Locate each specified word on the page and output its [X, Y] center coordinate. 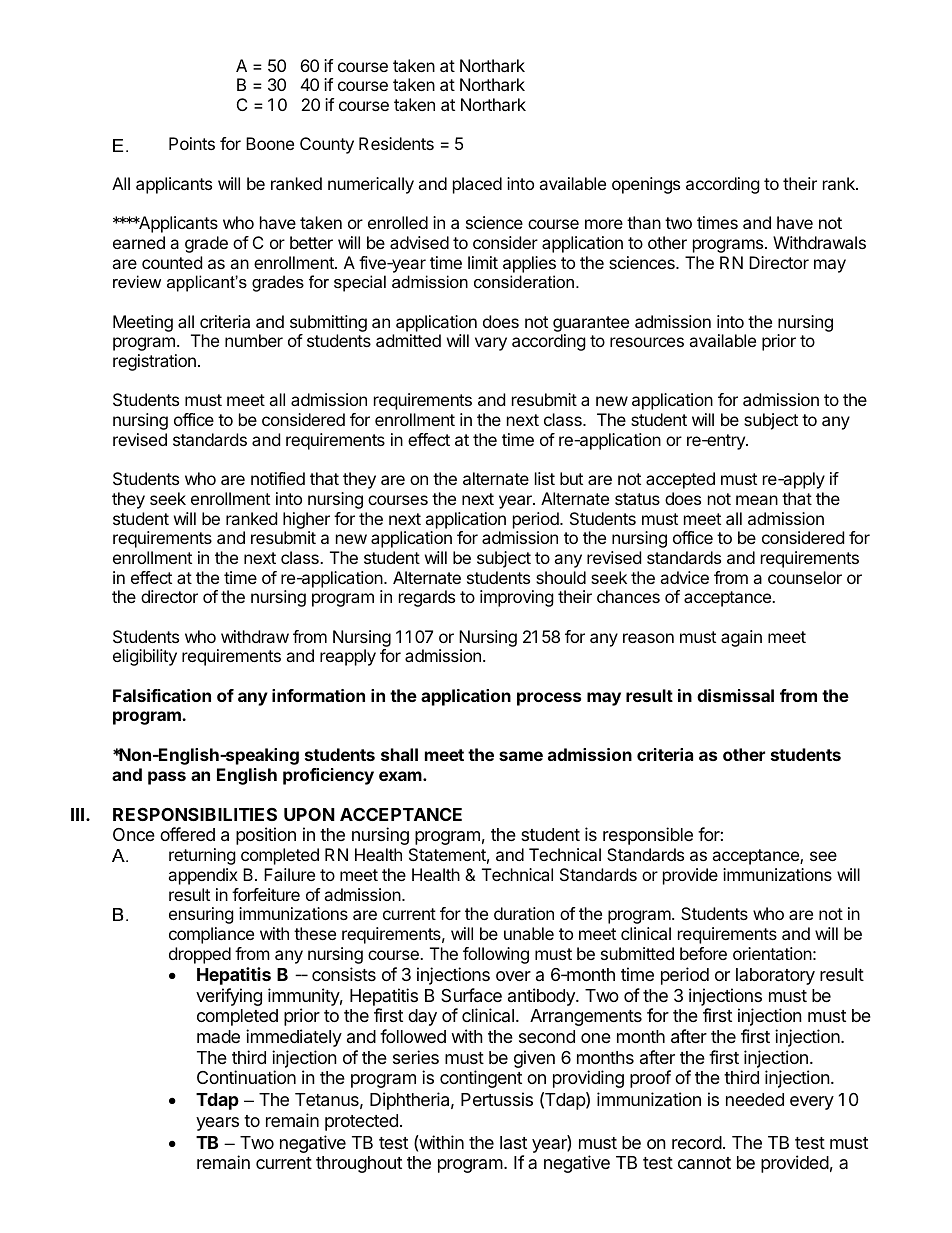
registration [154, 362]
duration [524, 913]
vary [491, 344]
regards [427, 598]
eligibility [145, 657]
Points [192, 143]
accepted [680, 480]
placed [477, 185]
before [703, 953]
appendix [203, 876]
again [741, 638]
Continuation [246, 1077]
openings [646, 185]
